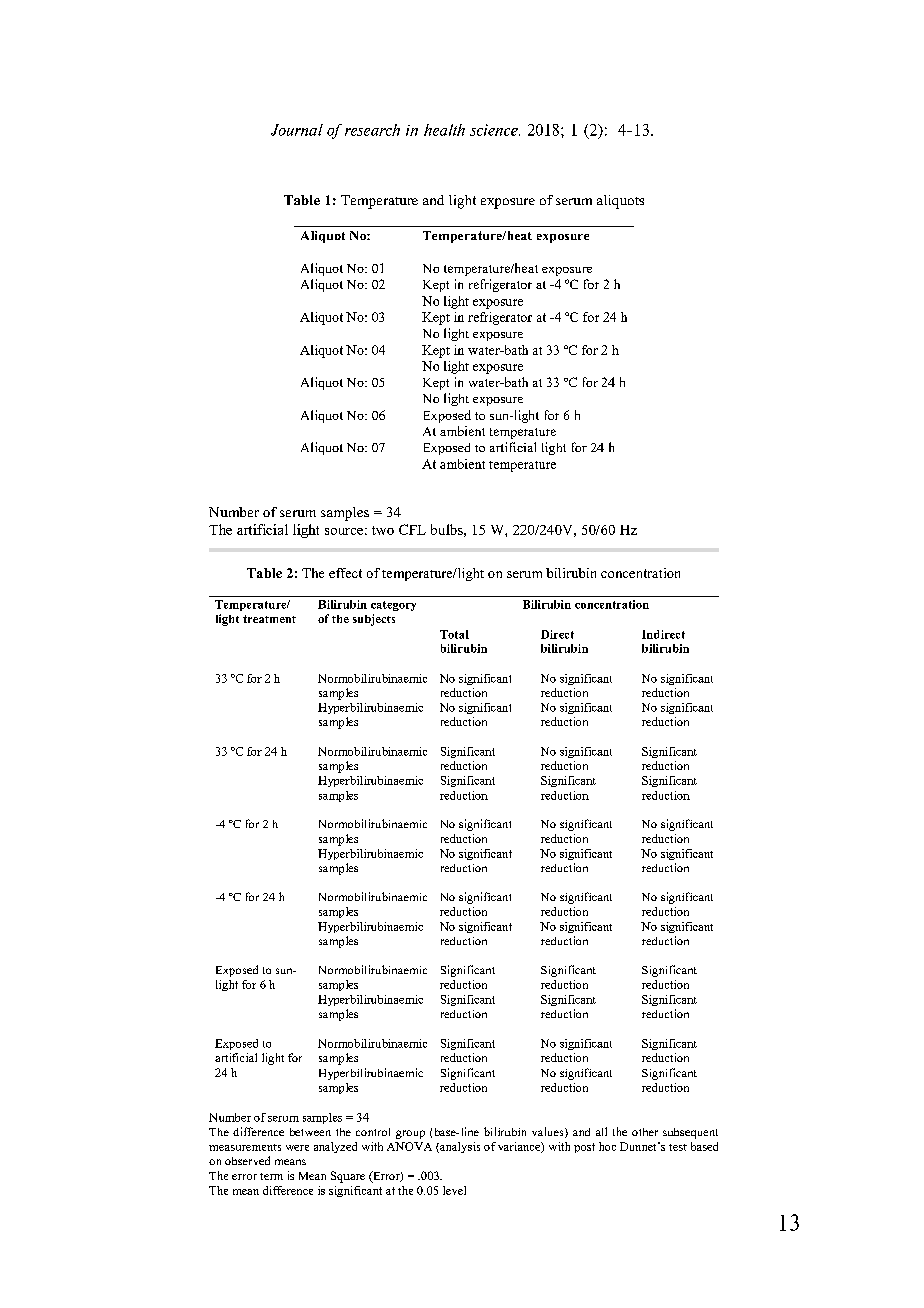 The image size is (924, 1308). I want to click on between, so click(310, 1132).
